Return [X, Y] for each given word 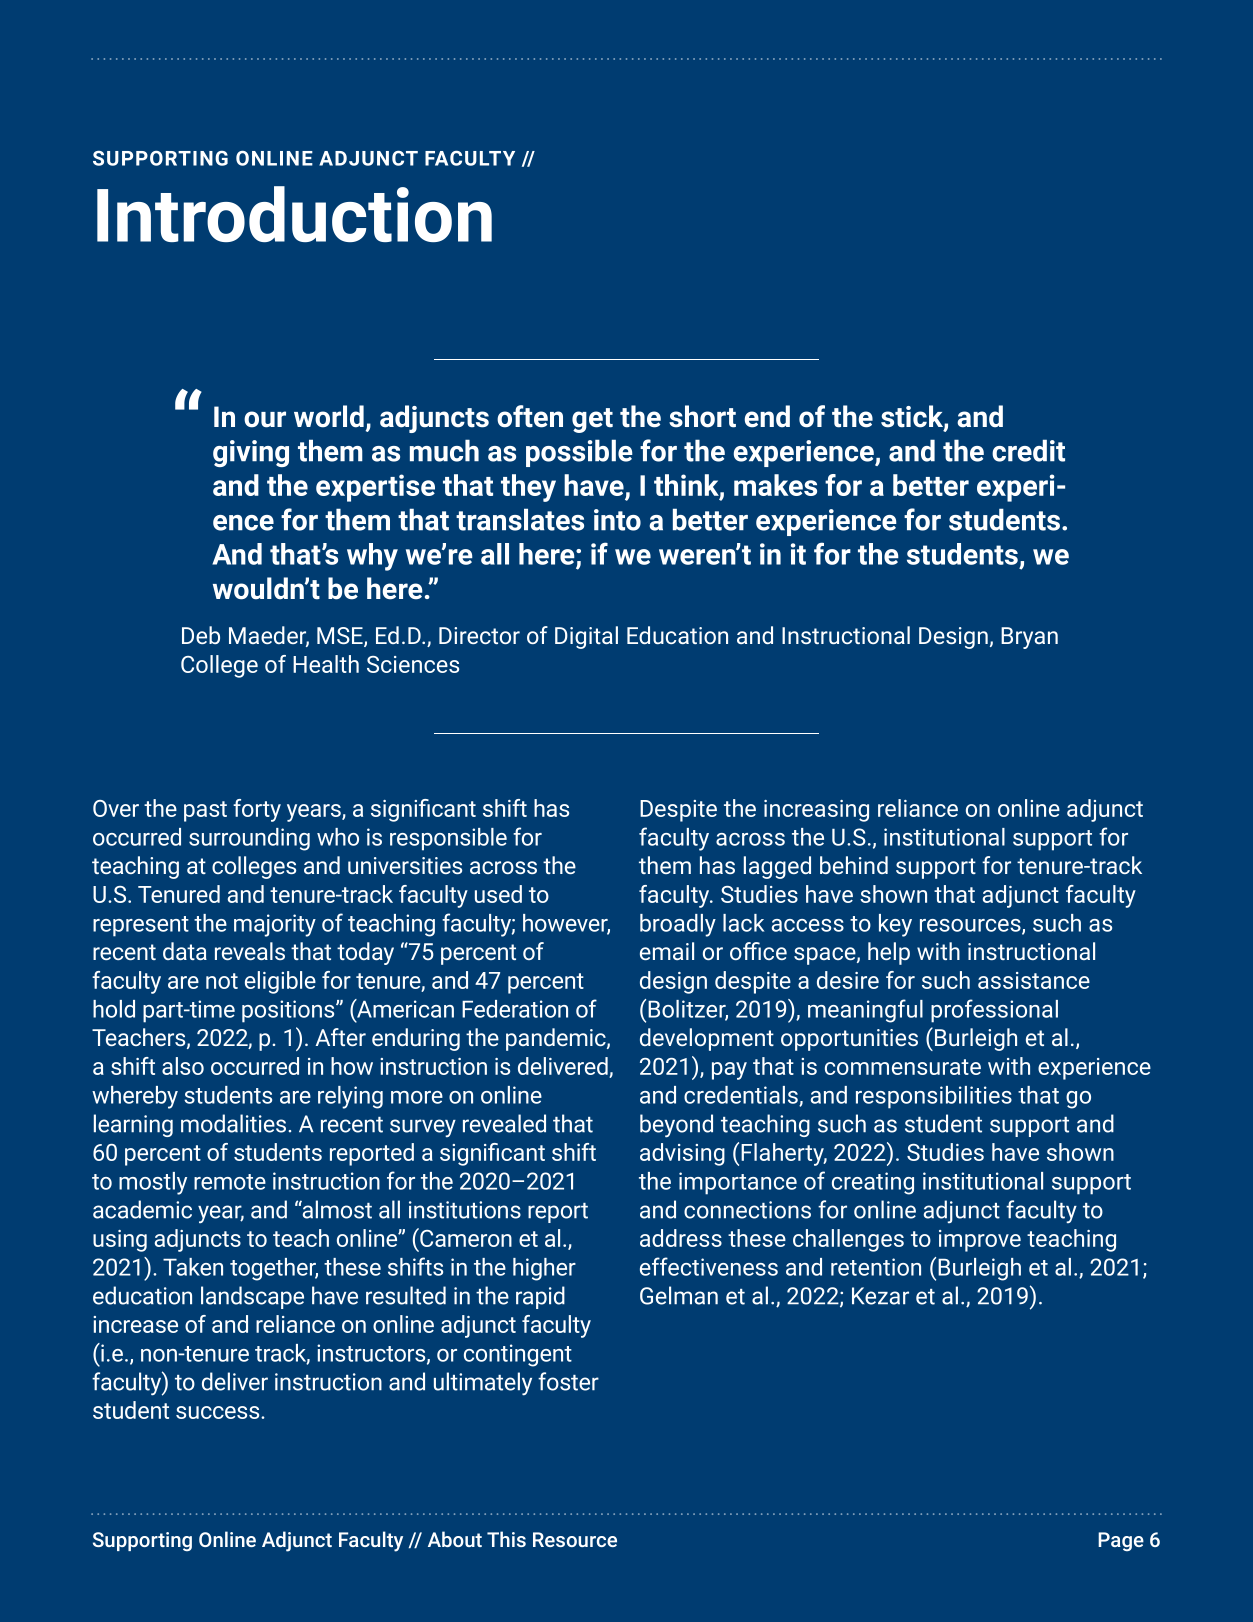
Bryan [1029, 638]
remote [230, 1182]
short [702, 416]
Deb [201, 635]
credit [1028, 450]
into [617, 520]
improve [980, 1241]
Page [1121, 1541]
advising [682, 1154]
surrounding [249, 839]
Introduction [294, 214]
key [895, 925]
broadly [678, 925]
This [506, 1539]
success [219, 1412]
